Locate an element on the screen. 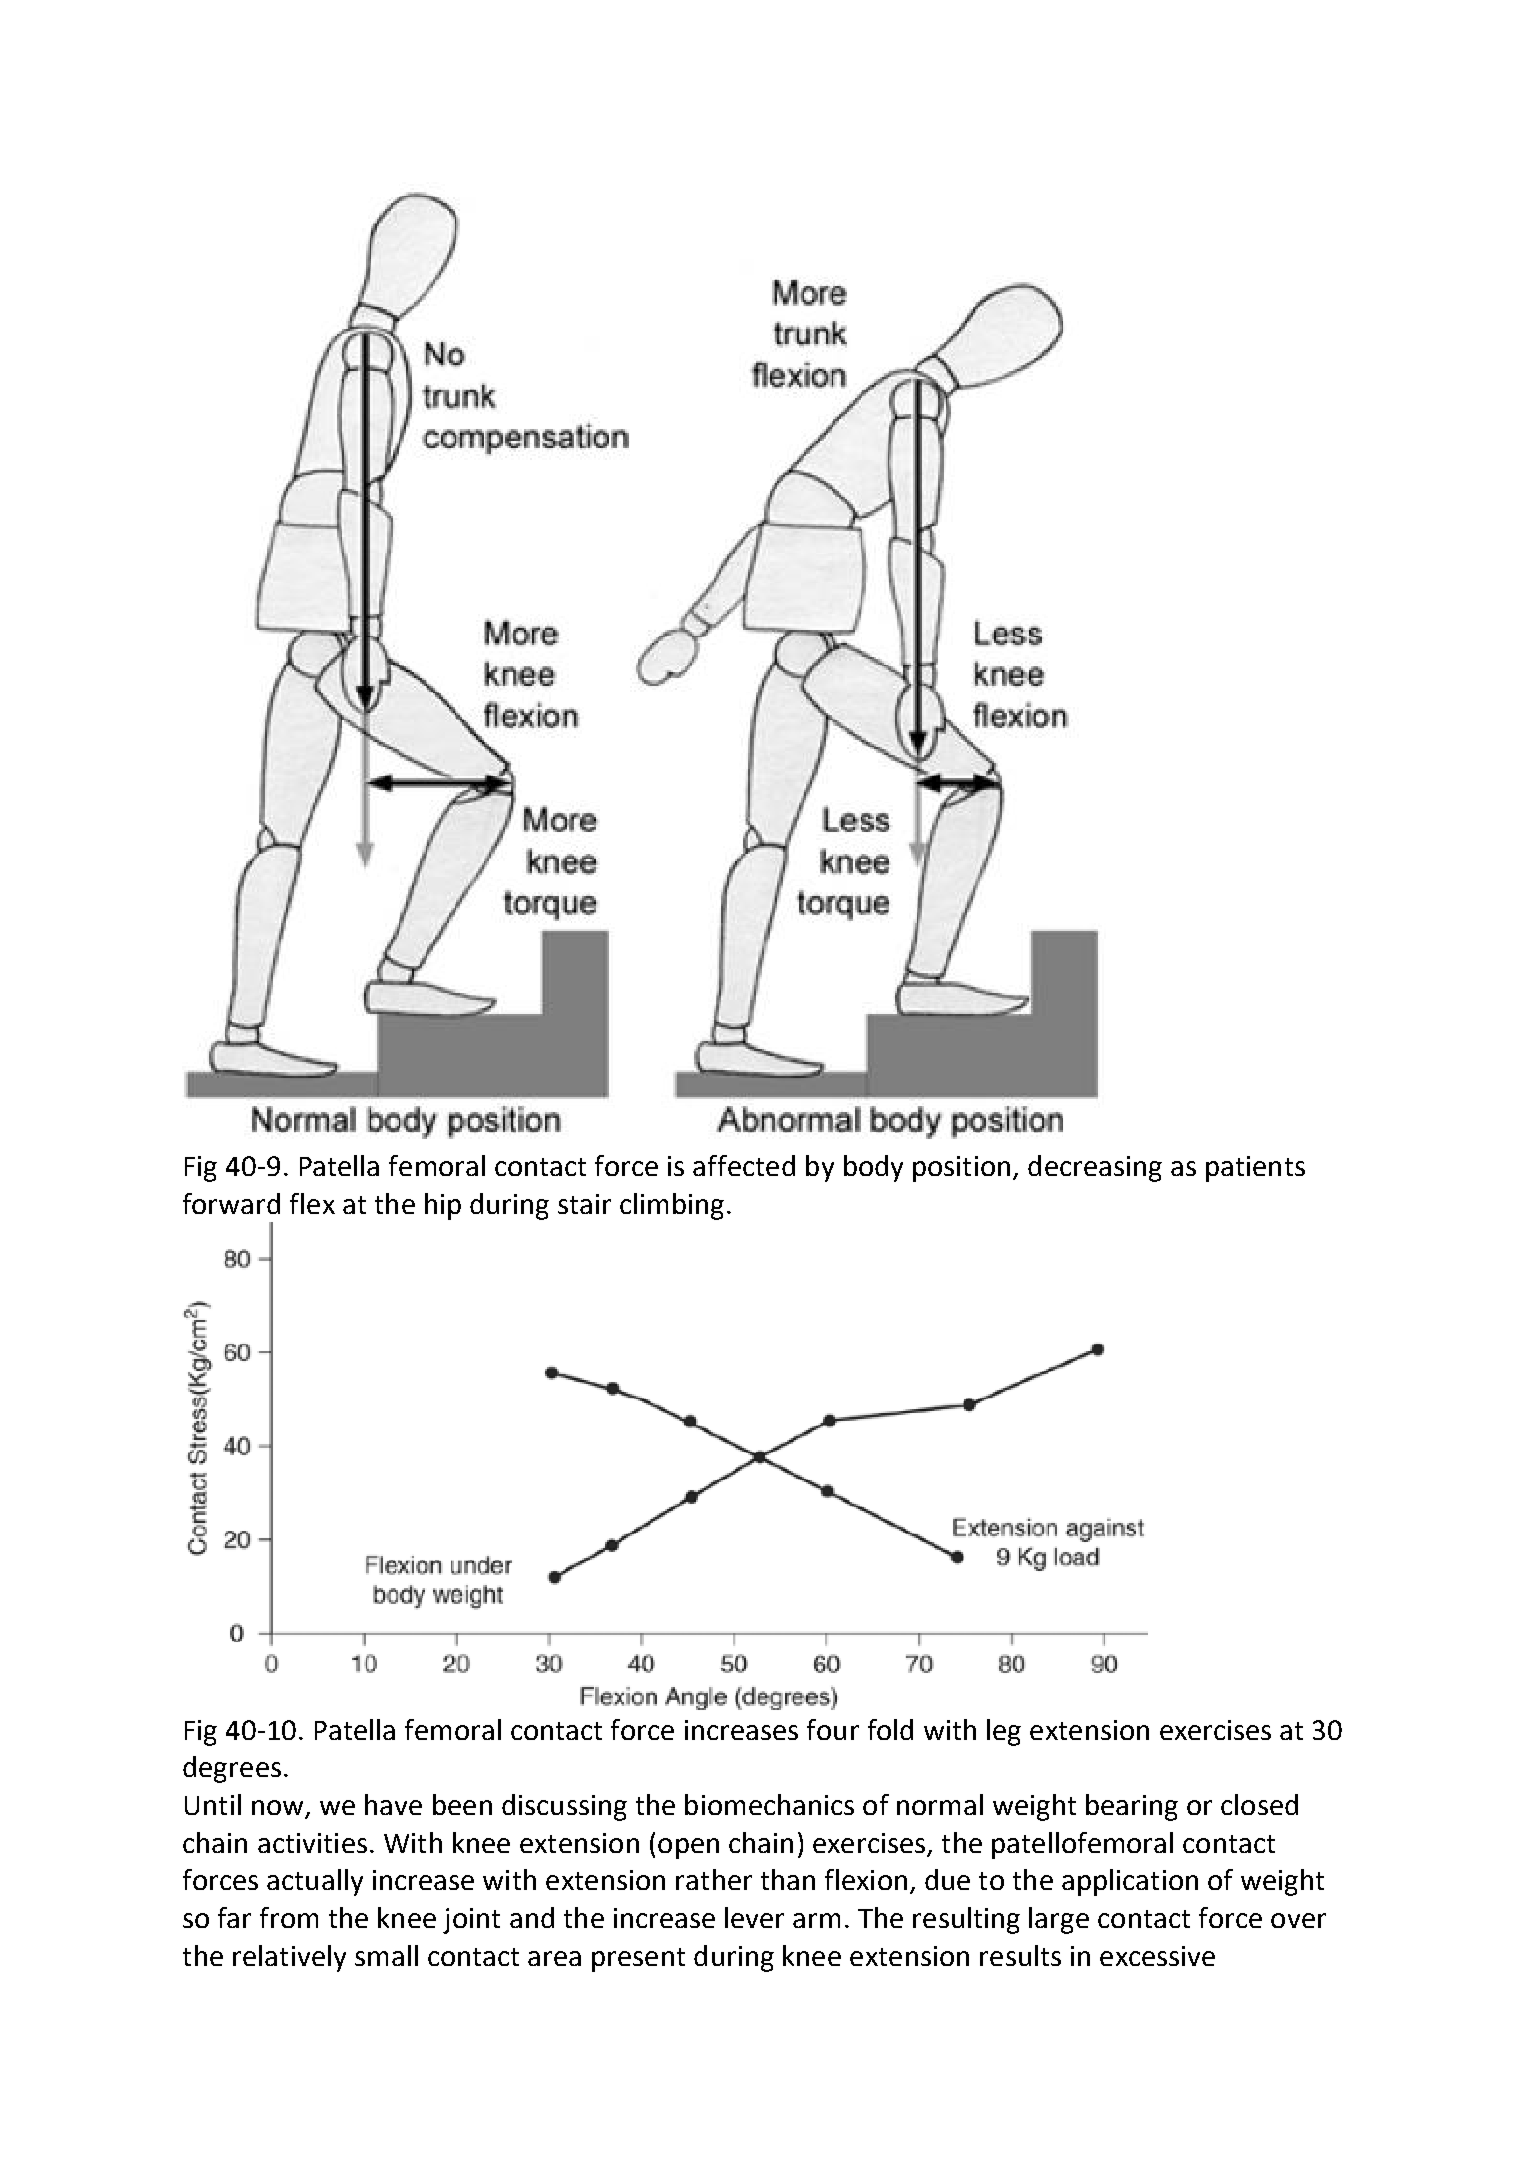  leg is located at coordinates (1004, 1732).
